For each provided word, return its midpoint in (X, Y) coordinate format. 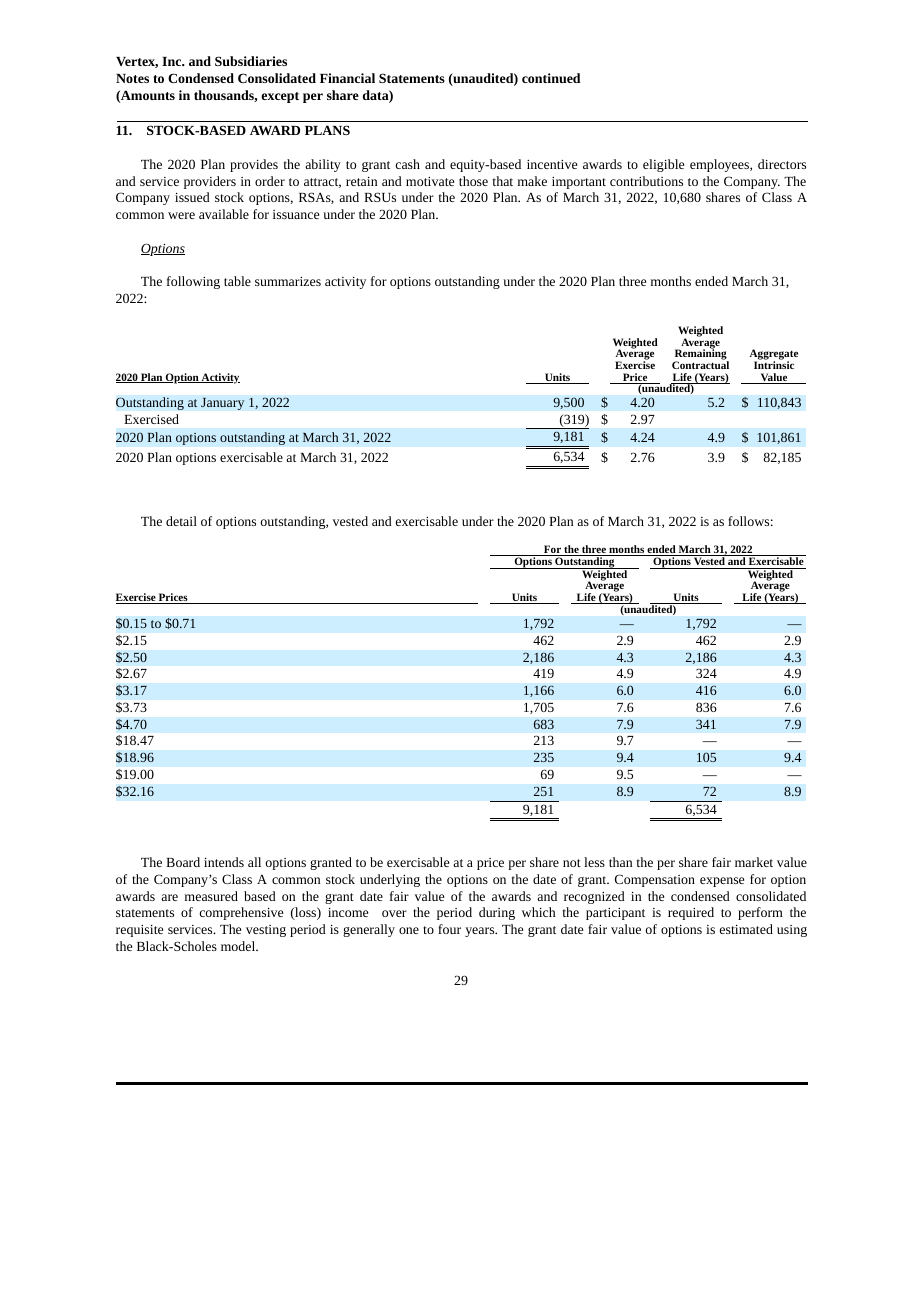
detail (181, 521)
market (754, 862)
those (473, 181)
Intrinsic (774, 364)
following (193, 282)
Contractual (700, 364)
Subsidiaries (251, 61)
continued (551, 78)
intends (224, 862)
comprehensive (241, 913)
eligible (663, 165)
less (594, 862)
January (223, 403)
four (449, 929)
